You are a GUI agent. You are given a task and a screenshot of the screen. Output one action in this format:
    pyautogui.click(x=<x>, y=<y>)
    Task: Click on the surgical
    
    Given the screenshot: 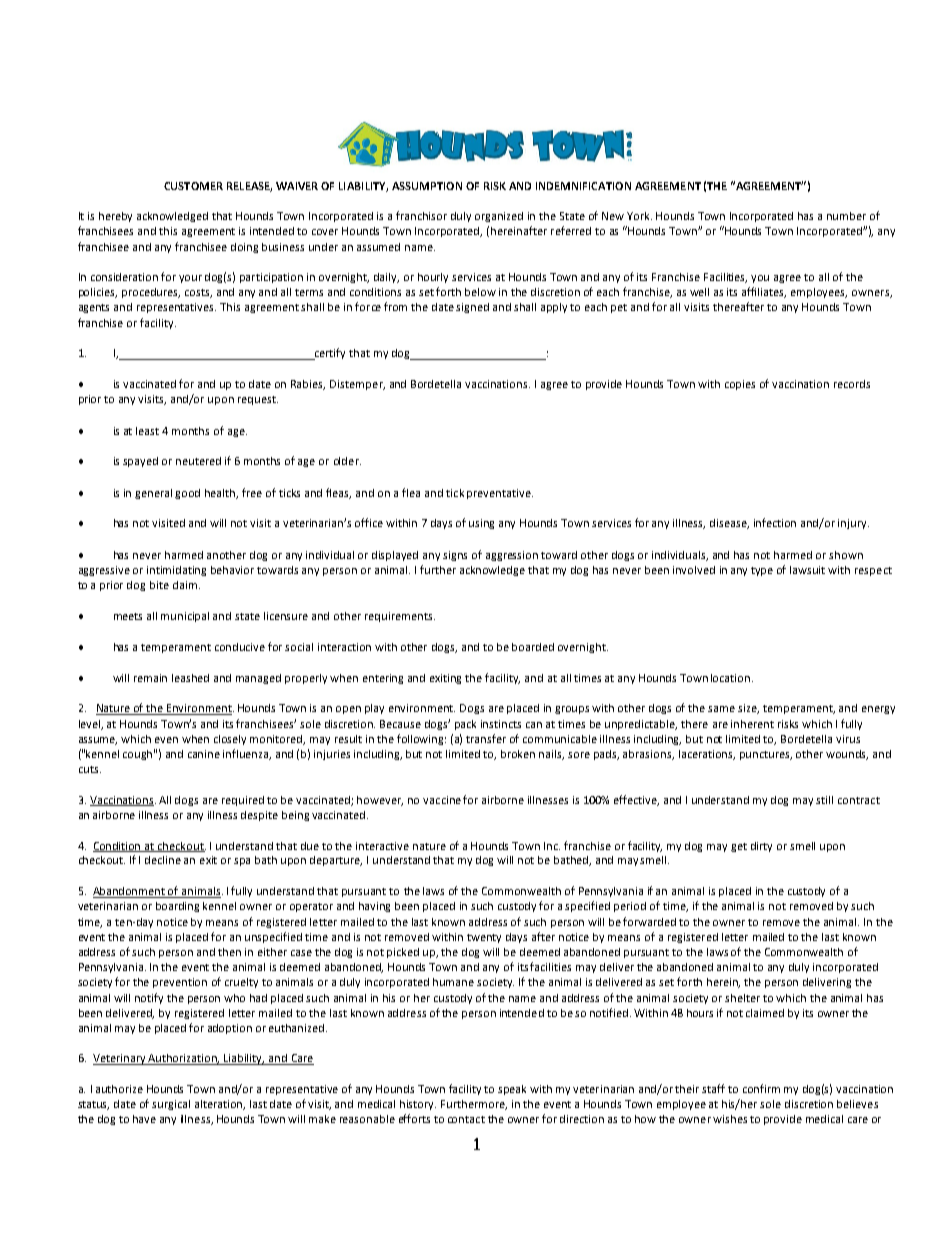 What is the action you would take?
    pyautogui.click(x=171, y=1105)
